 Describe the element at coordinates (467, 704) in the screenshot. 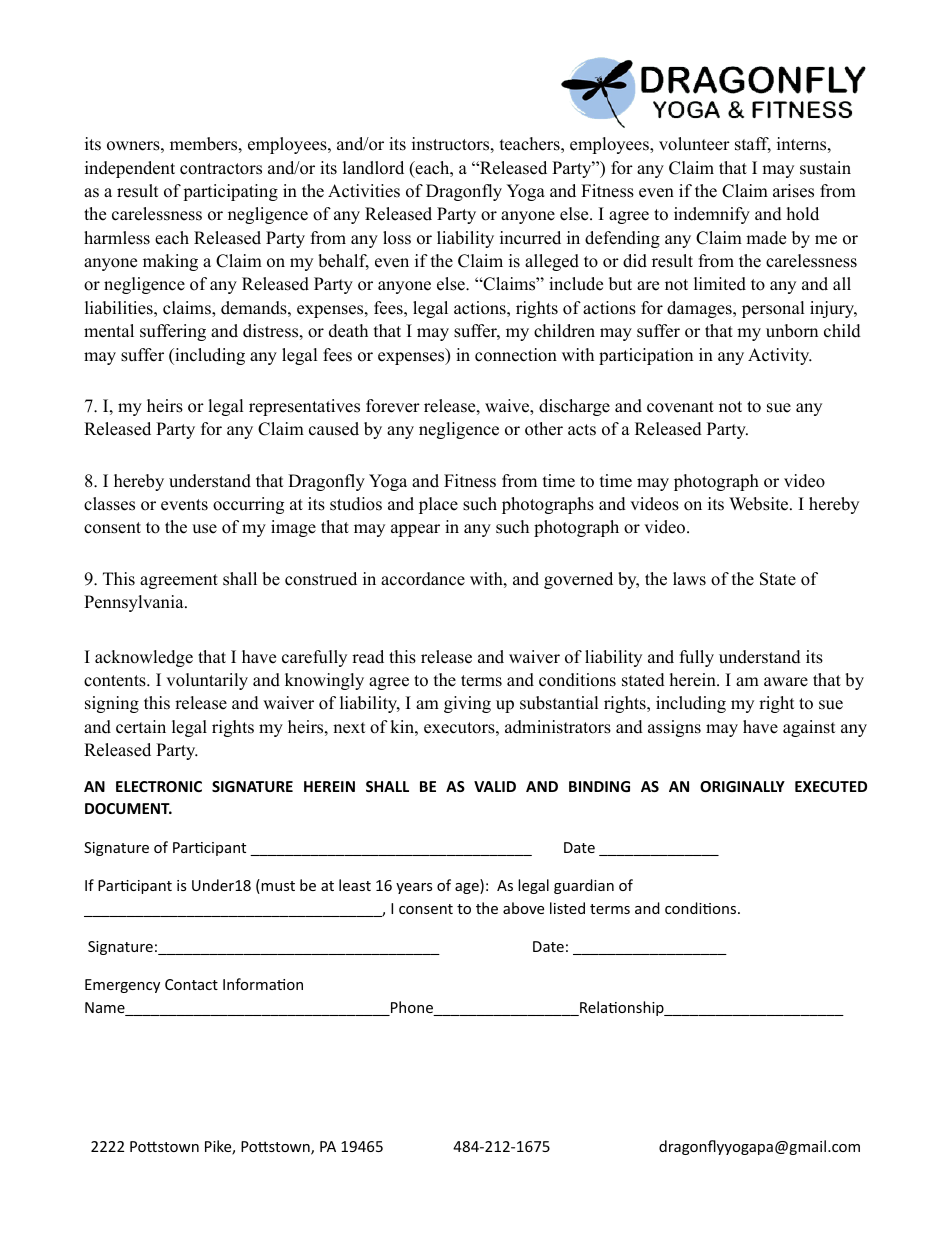

I see `giving` at that location.
